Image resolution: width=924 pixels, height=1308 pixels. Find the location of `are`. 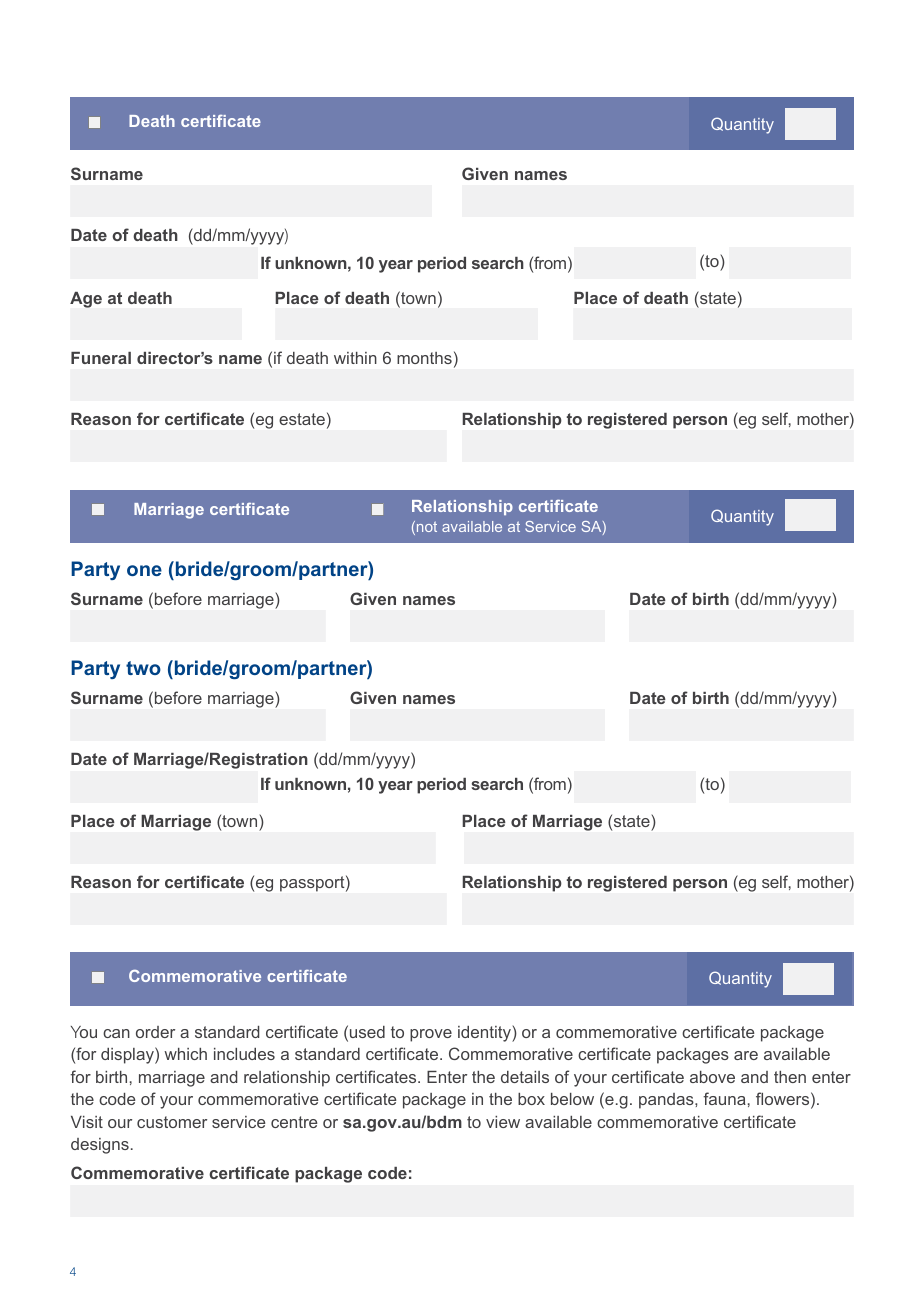

are is located at coordinates (746, 1055).
